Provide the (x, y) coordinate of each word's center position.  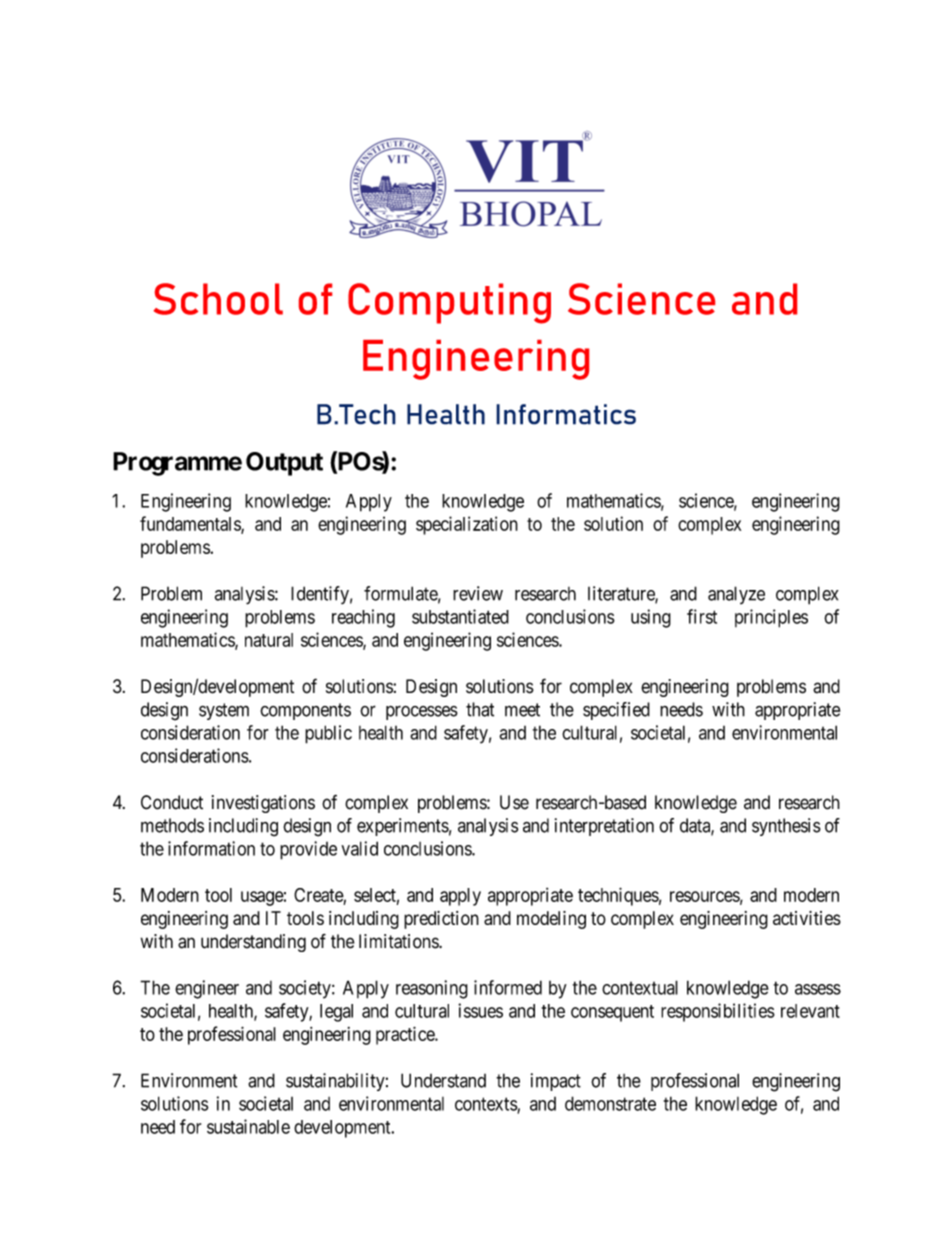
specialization (467, 525)
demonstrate (610, 1103)
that (480, 709)
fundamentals (191, 524)
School (218, 299)
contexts (486, 1105)
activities (807, 918)
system (224, 711)
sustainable (248, 1126)
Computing (449, 303)
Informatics (566, 414)
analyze (736, 595)
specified (616, 711)
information (211, 848)
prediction (441, 920)
